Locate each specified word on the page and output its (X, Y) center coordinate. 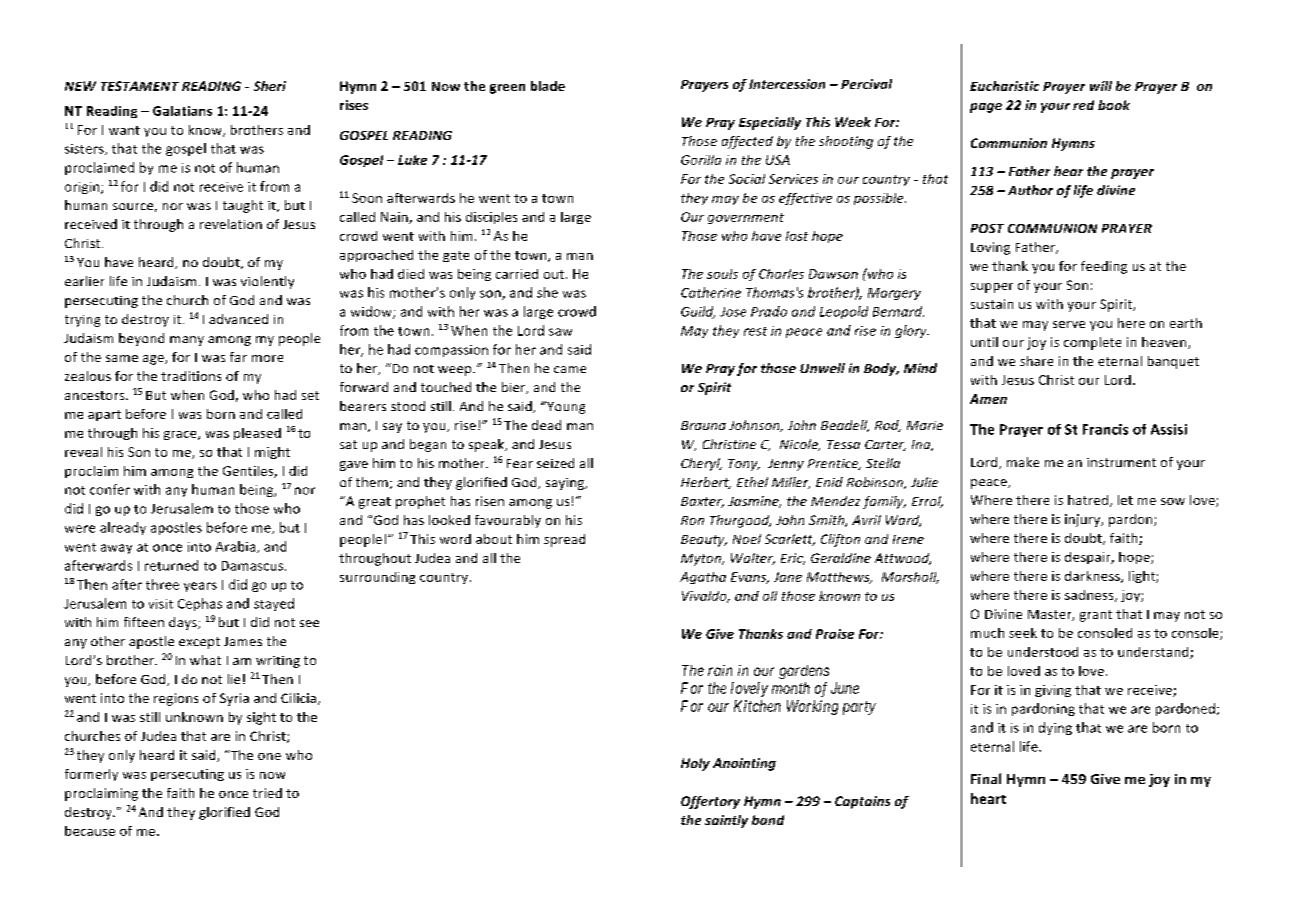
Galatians (182, 111)
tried (267, 793)
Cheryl (701, 464)
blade (548, 86)
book (1114, 105)
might (272, 453)
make (1023, 462)
